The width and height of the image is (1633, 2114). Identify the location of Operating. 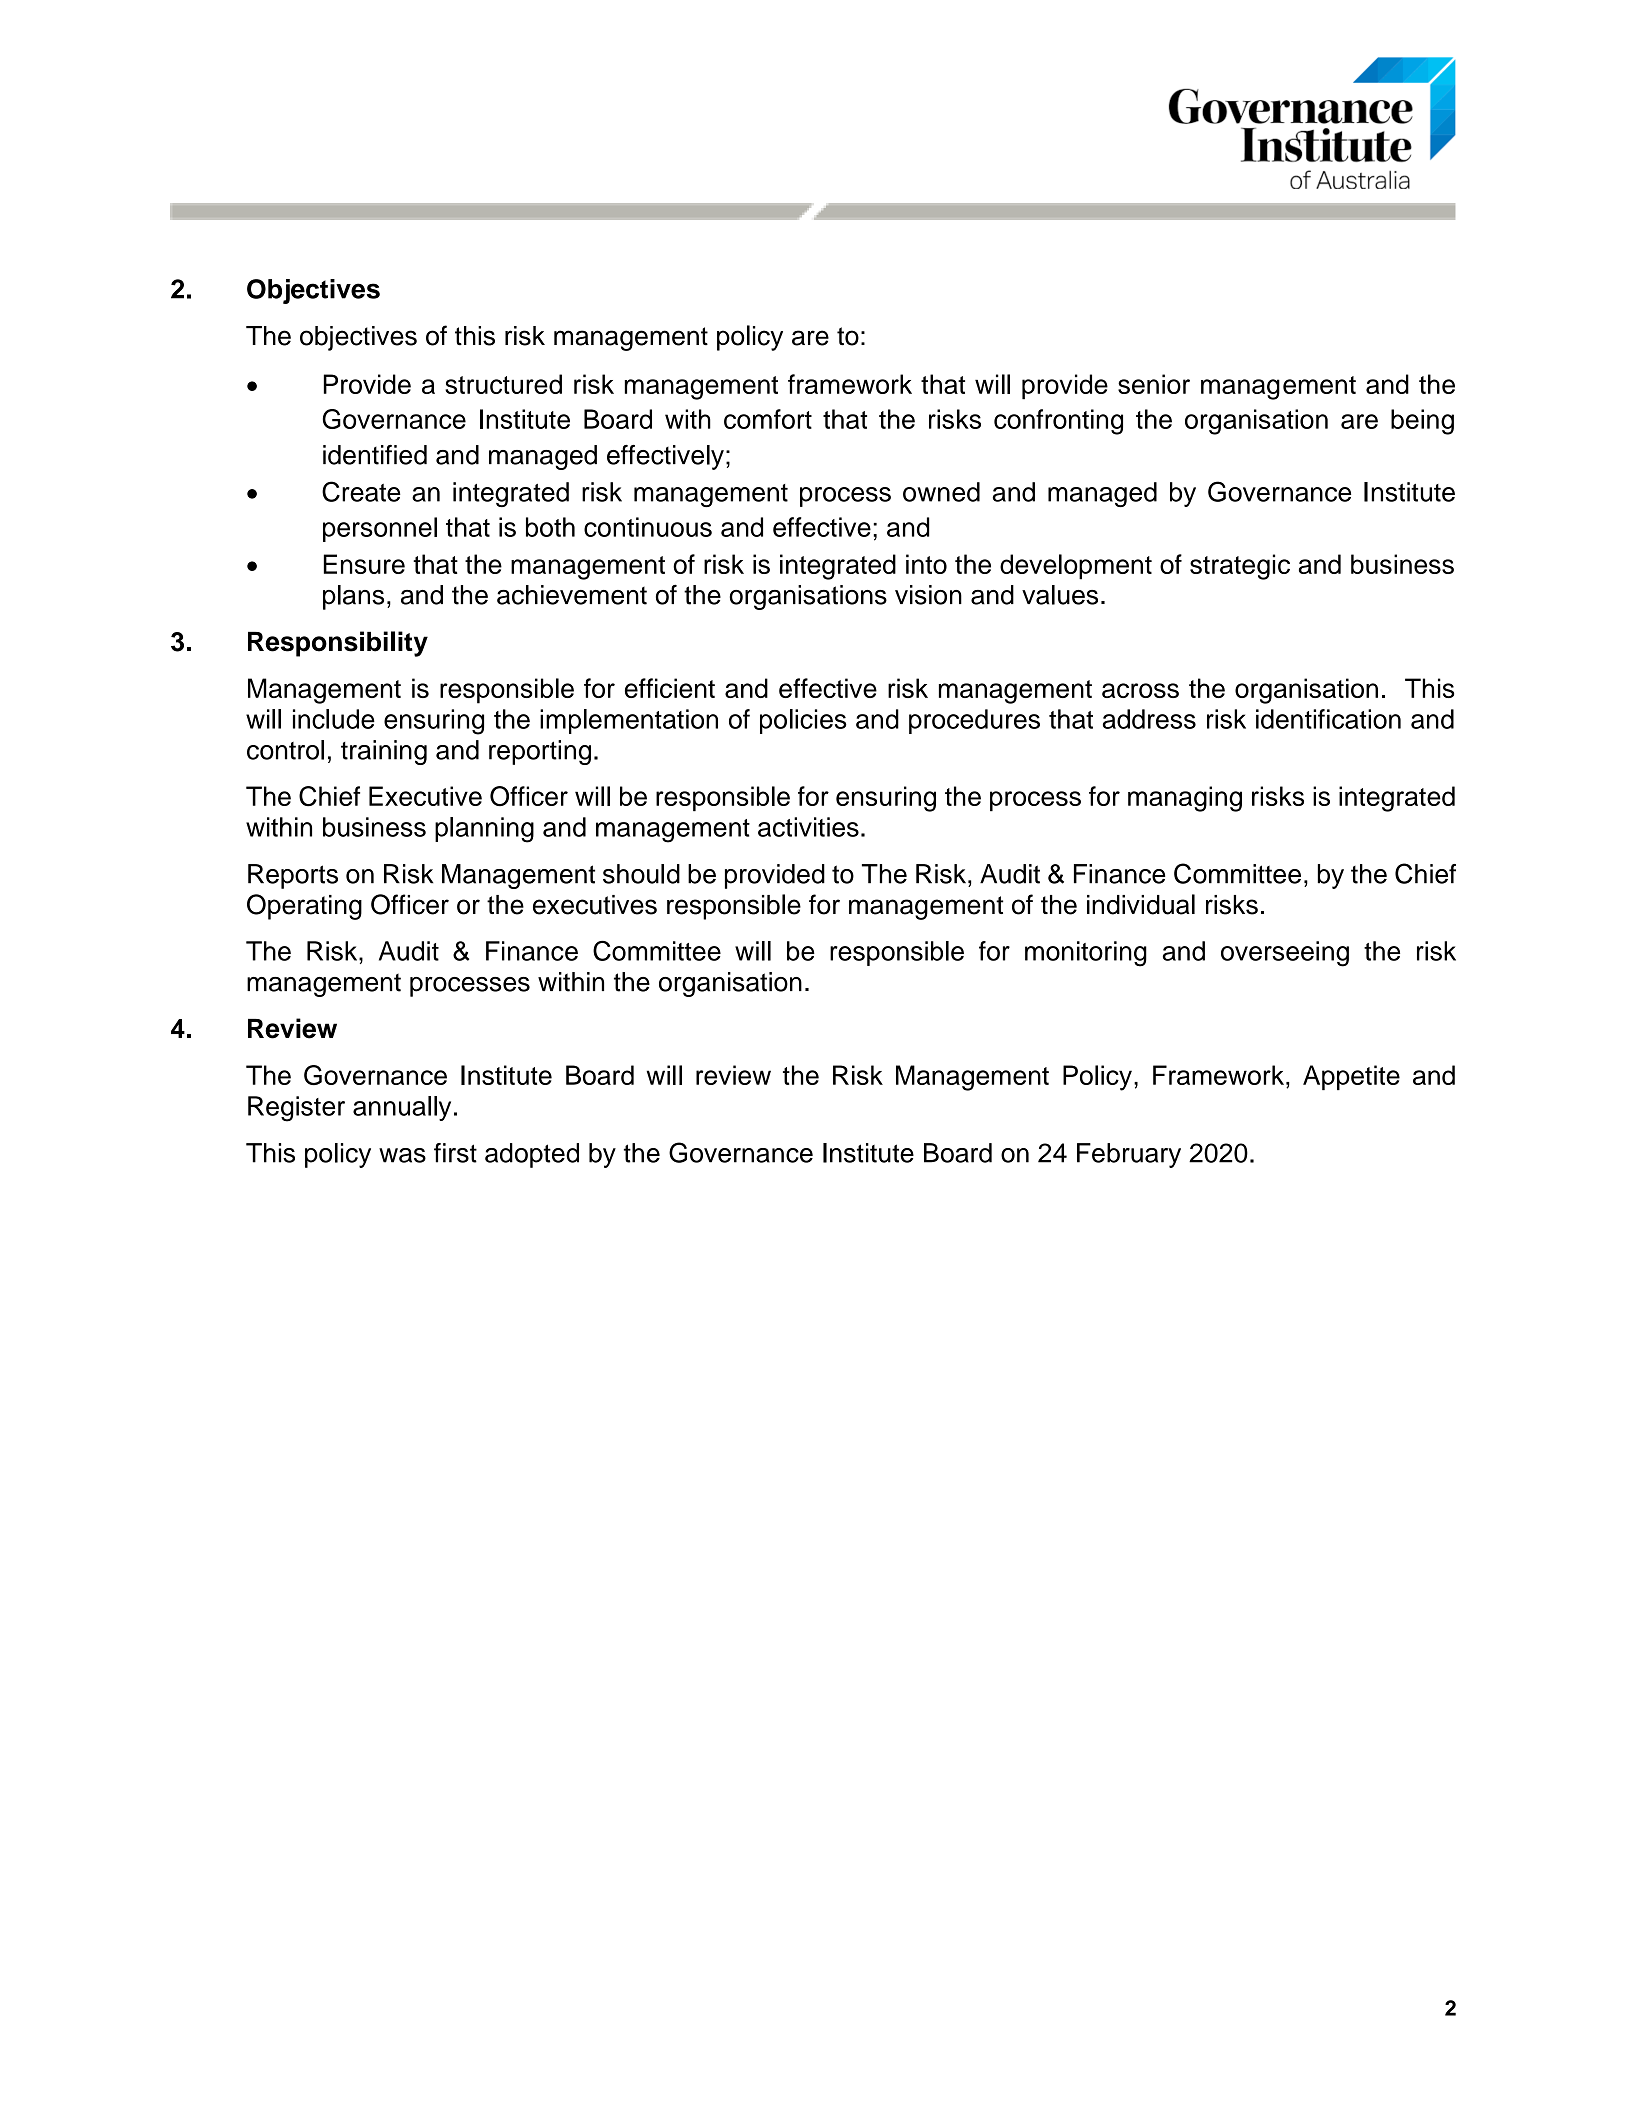
(304, 907).
